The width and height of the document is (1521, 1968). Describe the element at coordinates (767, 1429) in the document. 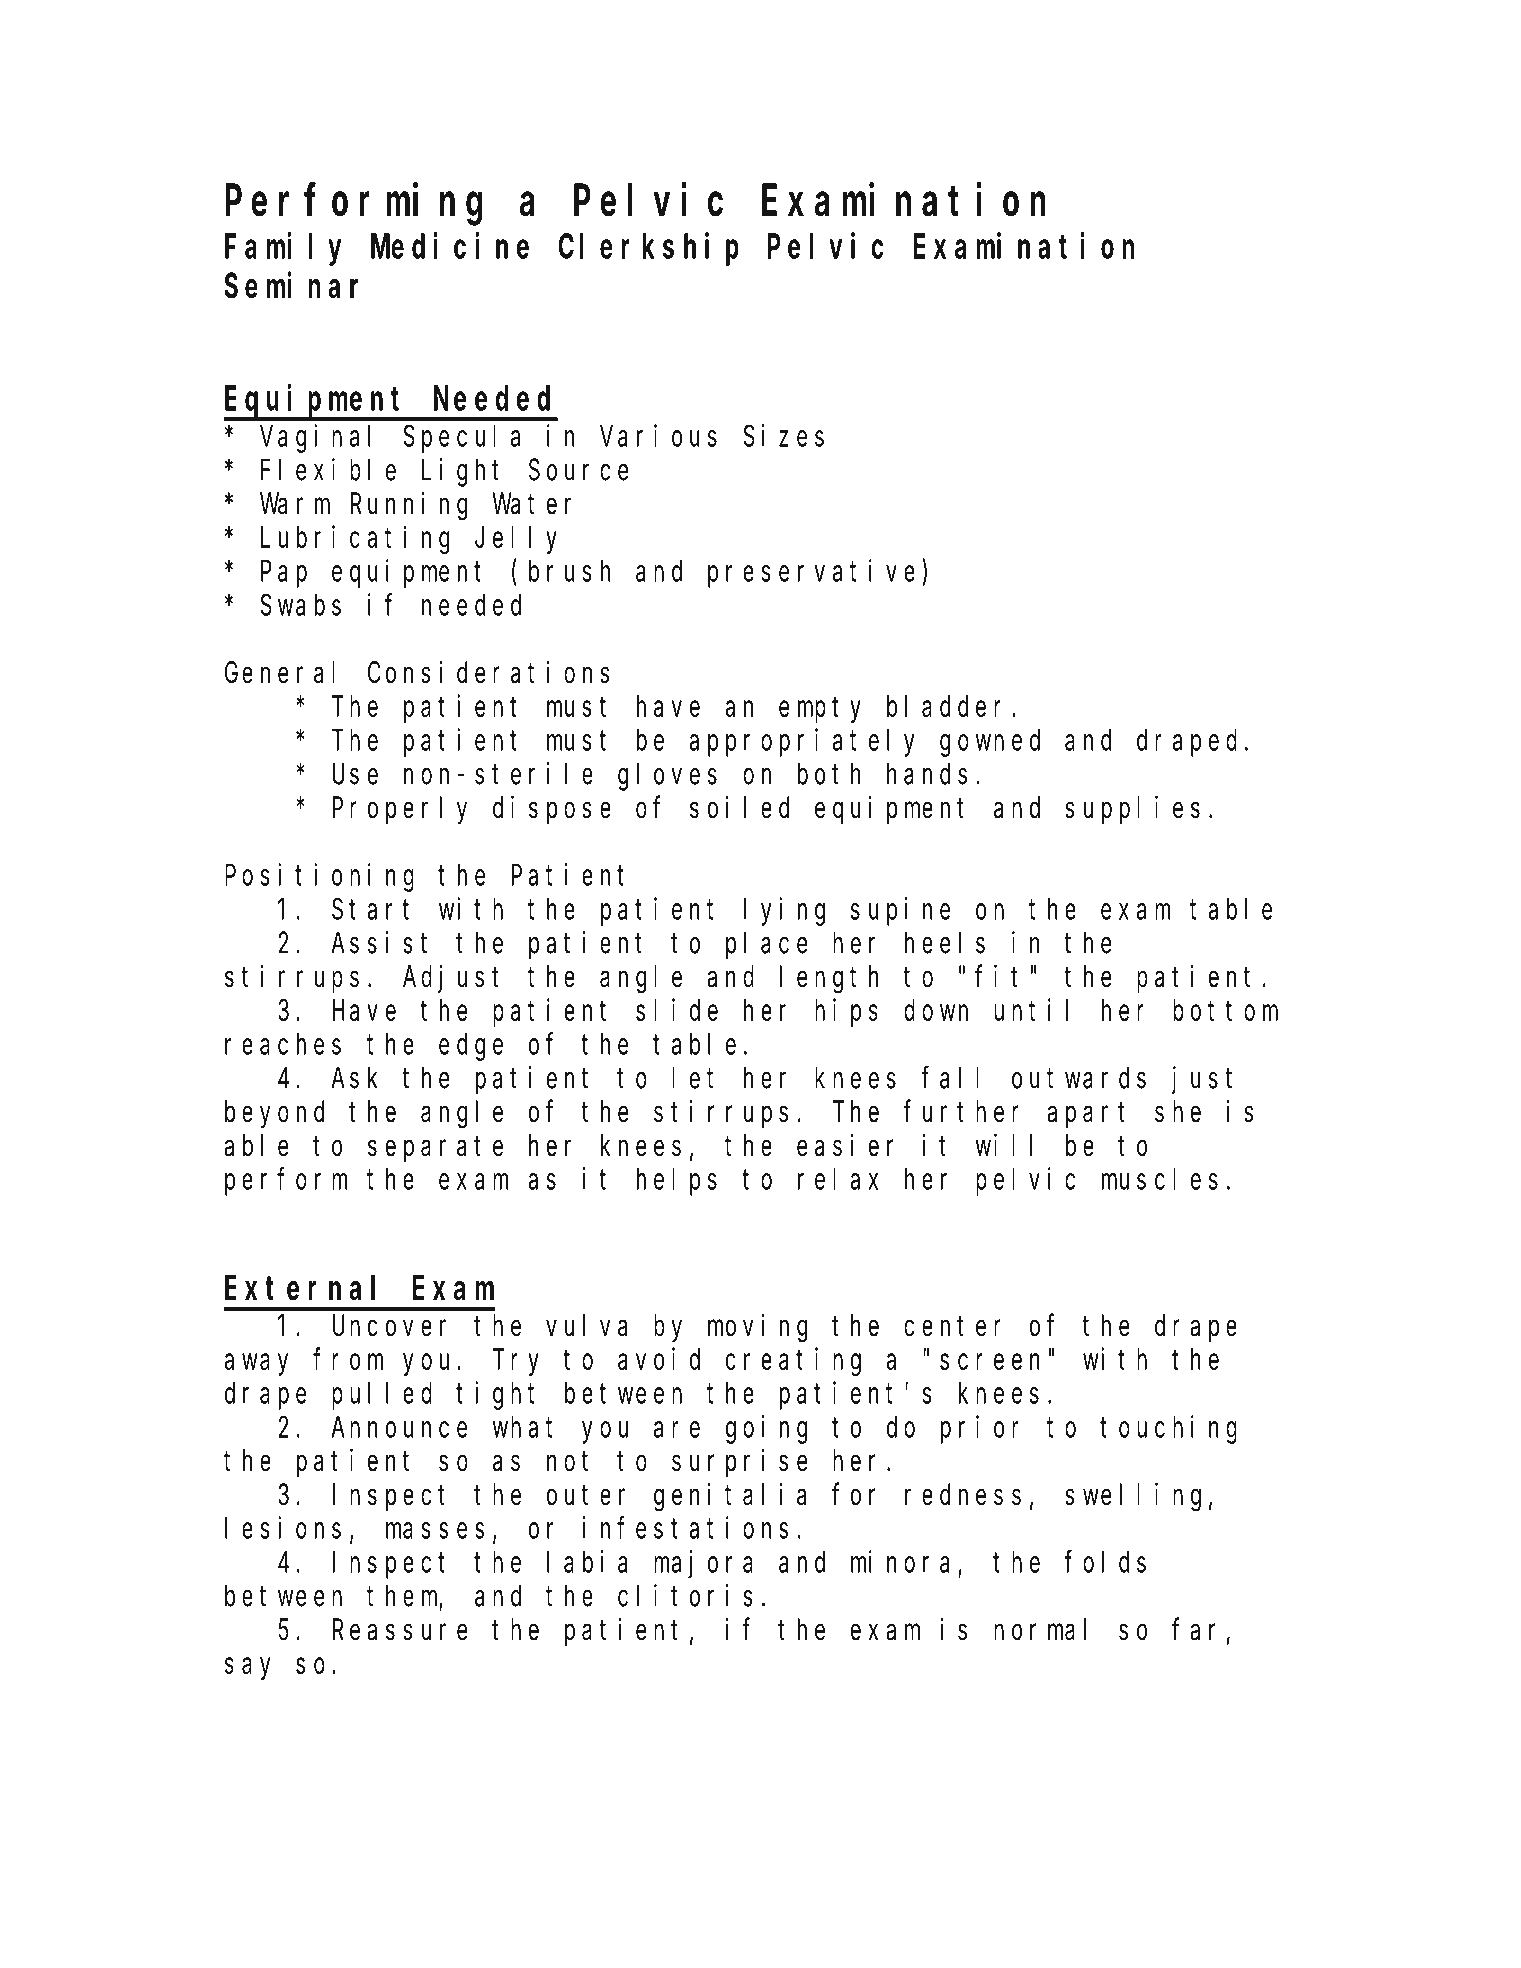

I see `going` at that location.
